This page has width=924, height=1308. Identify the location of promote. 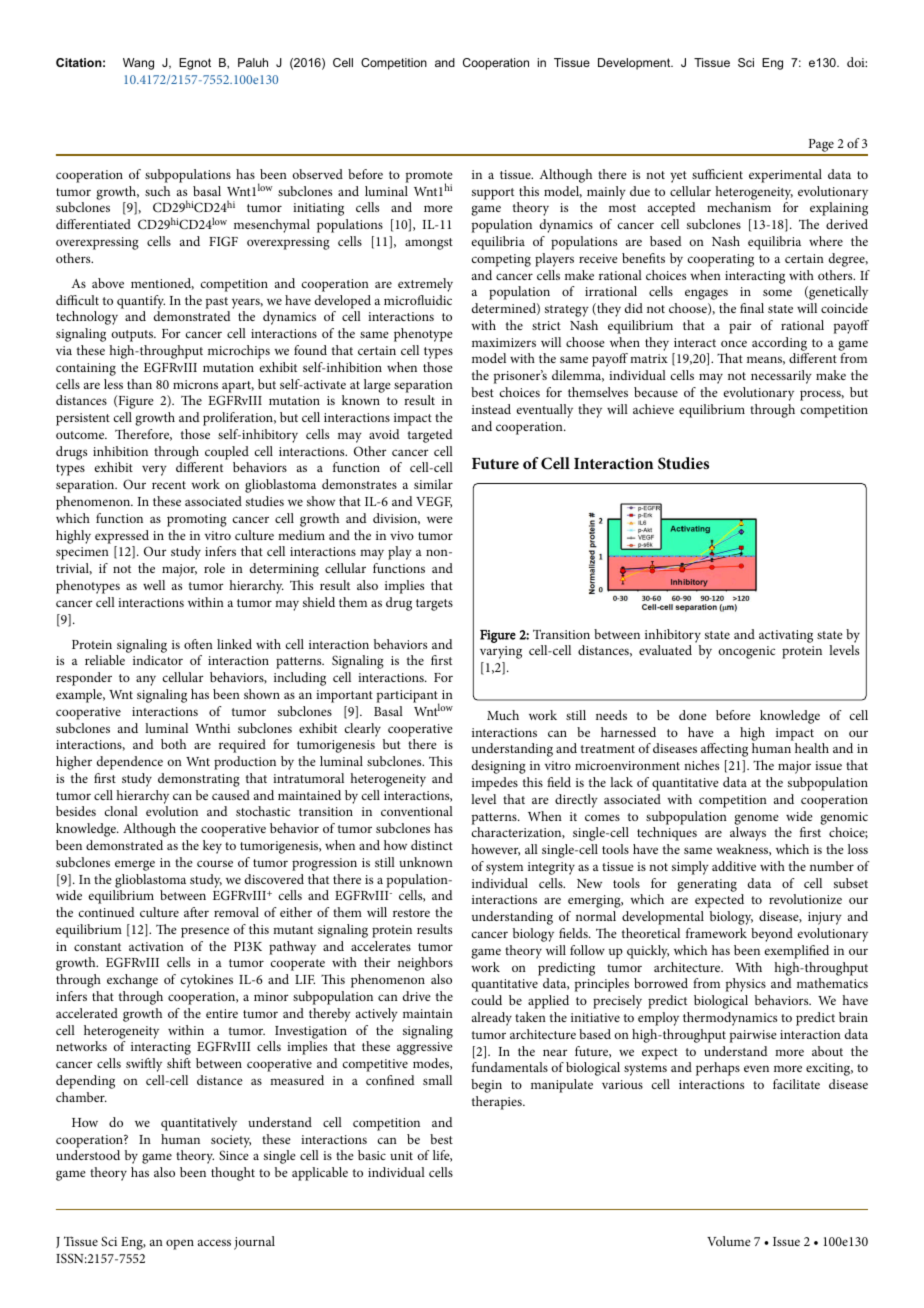
(429, 178).
